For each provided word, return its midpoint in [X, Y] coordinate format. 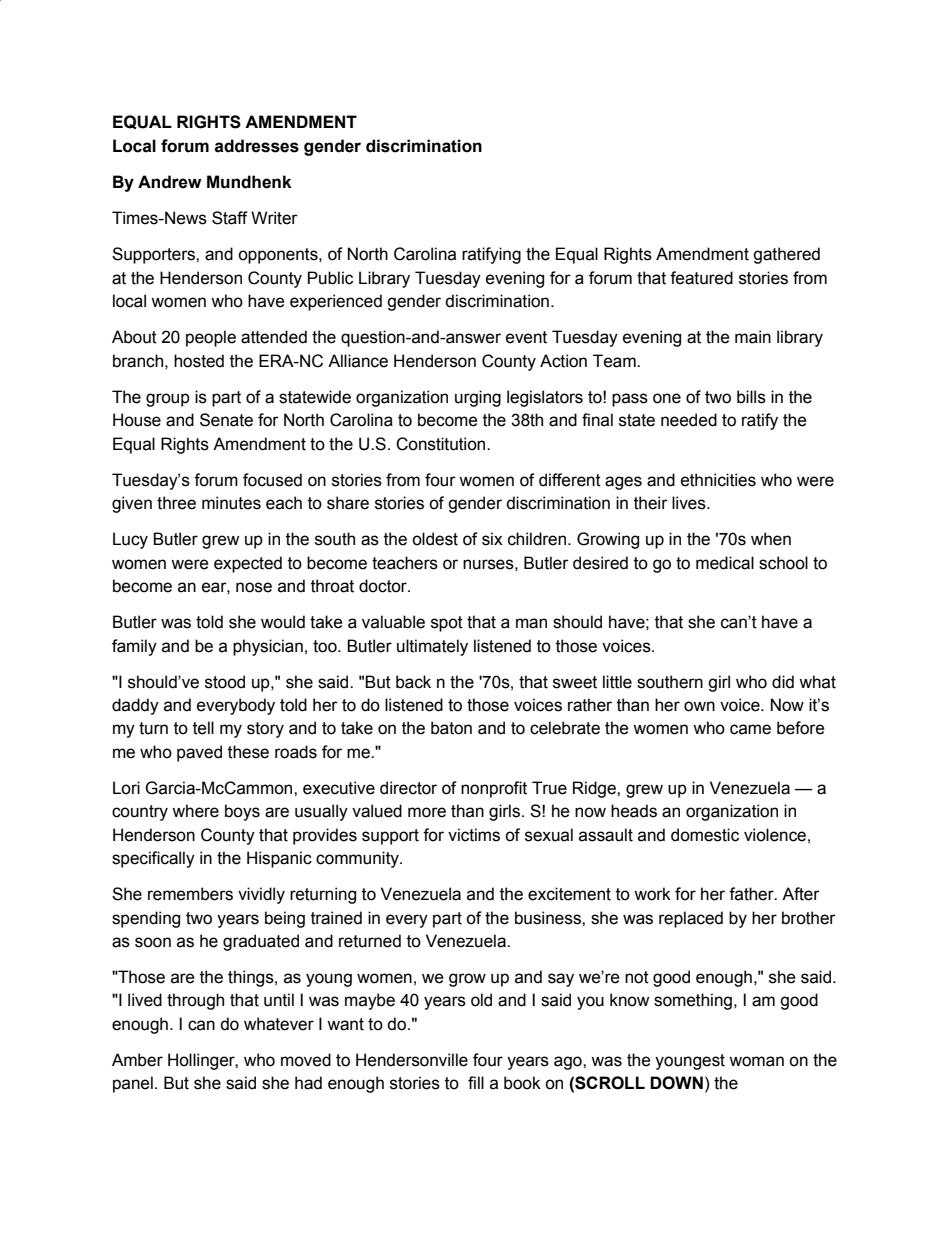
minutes [231, 503]
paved [199, 753]
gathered [786, 255]
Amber [137, 1060]
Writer [274, 218]
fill [476, 1082]
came [750, 729]
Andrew [170, 182]
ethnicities [718, 480]
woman [756, 1061]
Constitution [442, 444]
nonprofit [494, 789]
